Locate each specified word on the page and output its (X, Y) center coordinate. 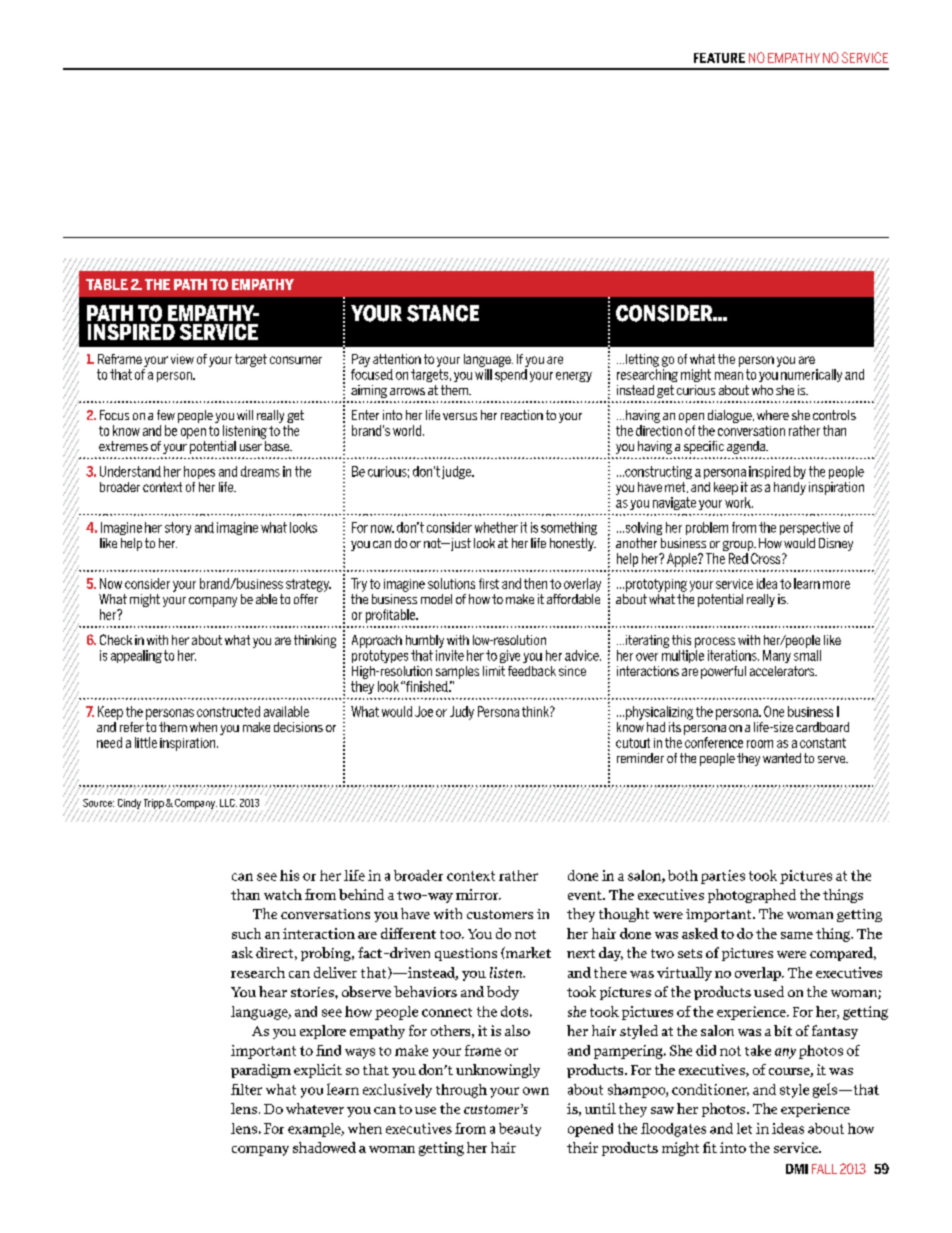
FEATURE (719, 58)
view (182, 359)
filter (246, 1089)
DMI (797, 1169)
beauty (520, 1129)
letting (642, 360)
